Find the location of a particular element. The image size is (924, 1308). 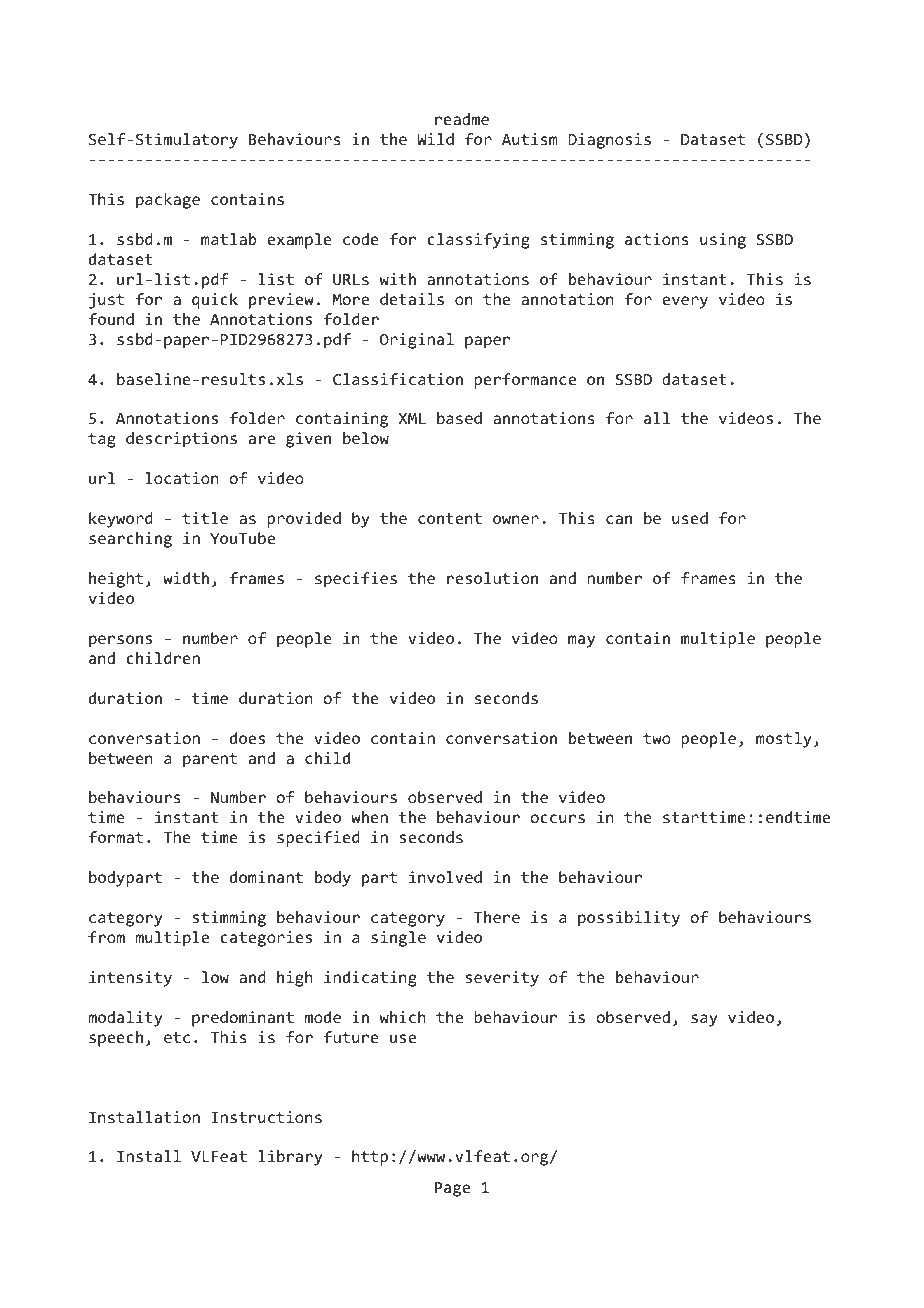

two is located at coordinates (657, 738).
